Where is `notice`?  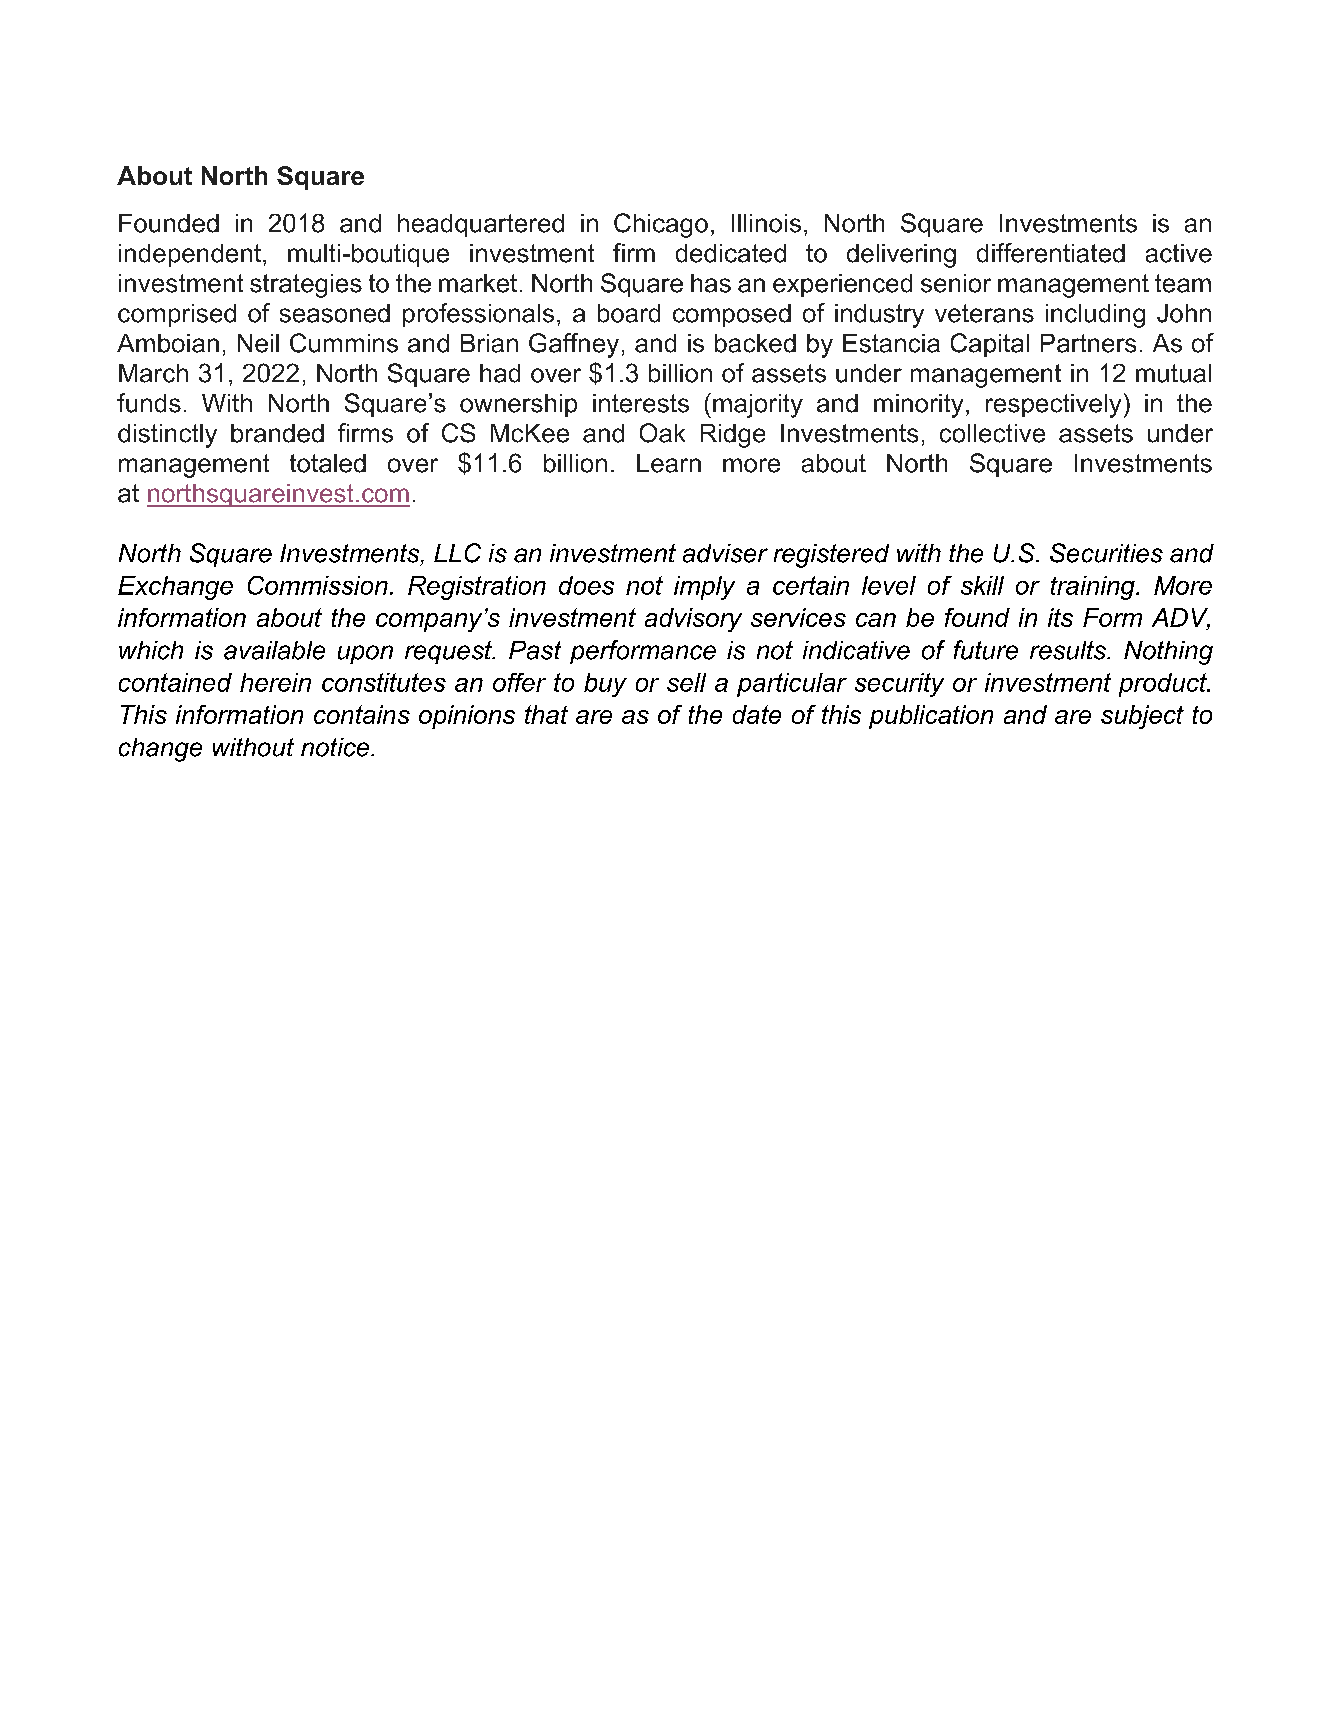 notice is located at coordinates (336, 747).
